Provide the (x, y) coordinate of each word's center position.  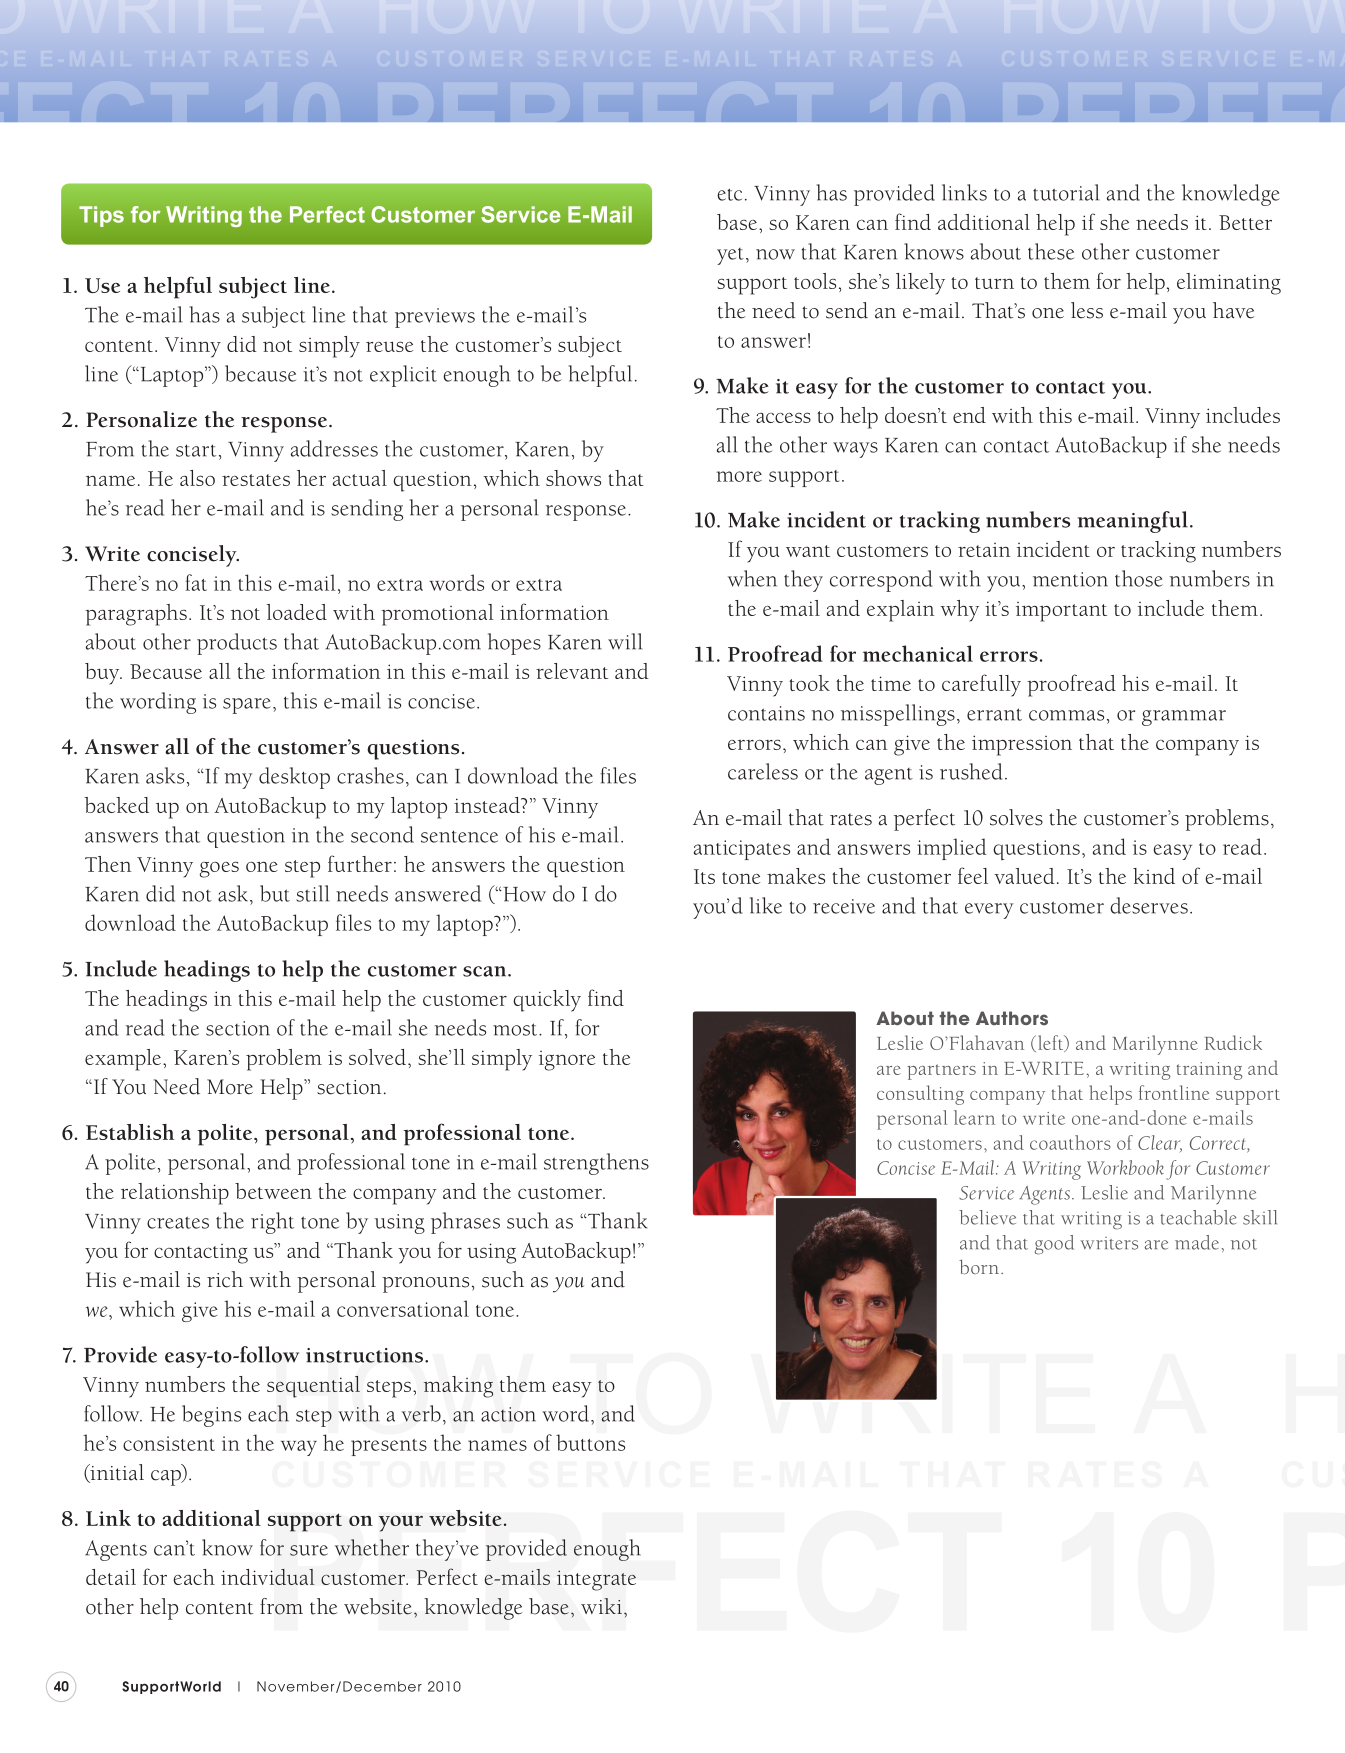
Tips (101, 216)
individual (268, 1577)
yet (730, 256)
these (1051, 251)
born (979, 1267)
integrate (596, 1580)
